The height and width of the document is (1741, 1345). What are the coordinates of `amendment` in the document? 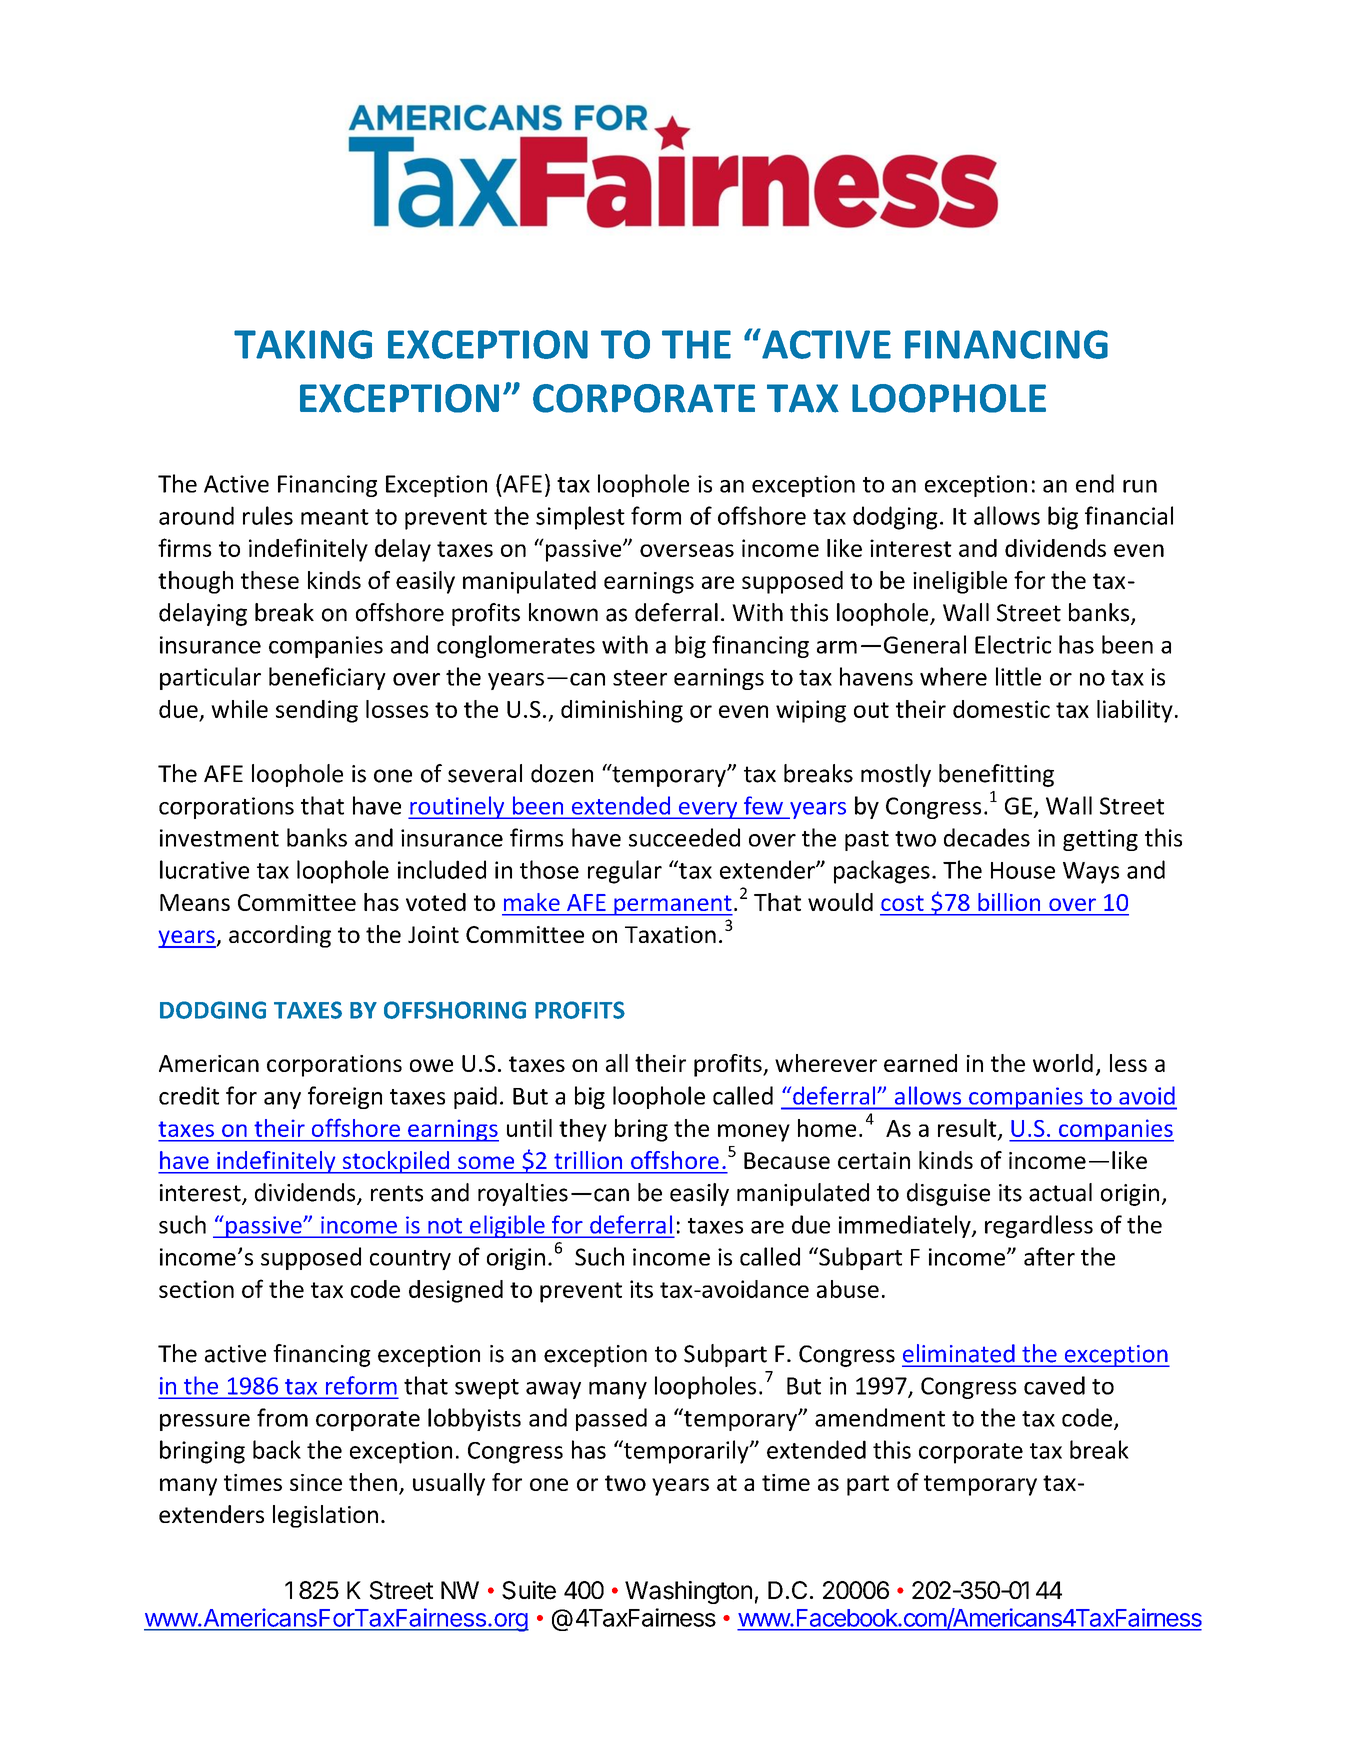 It's located at (880, 1417).
